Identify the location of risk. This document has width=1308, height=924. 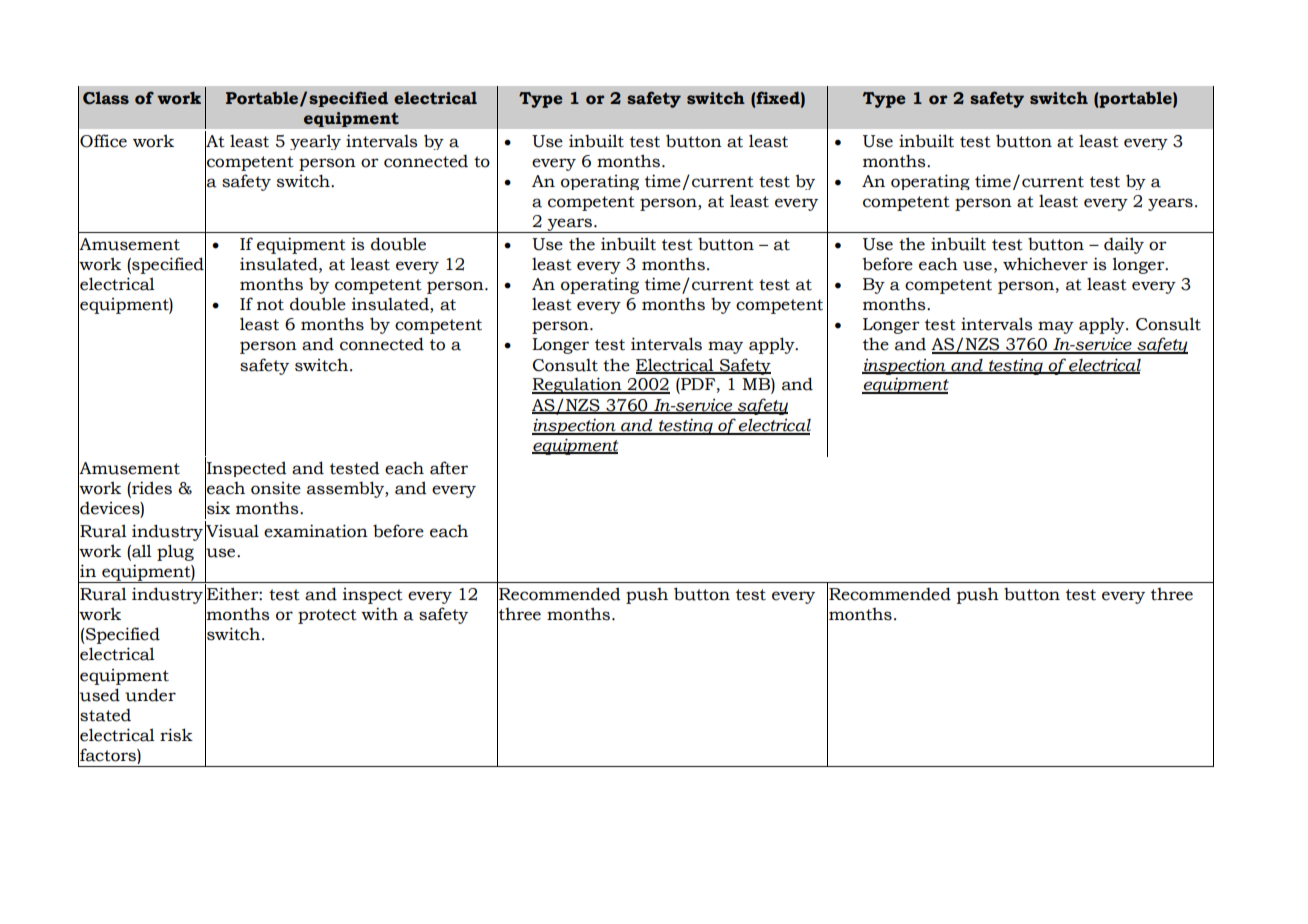
(176, 735).
